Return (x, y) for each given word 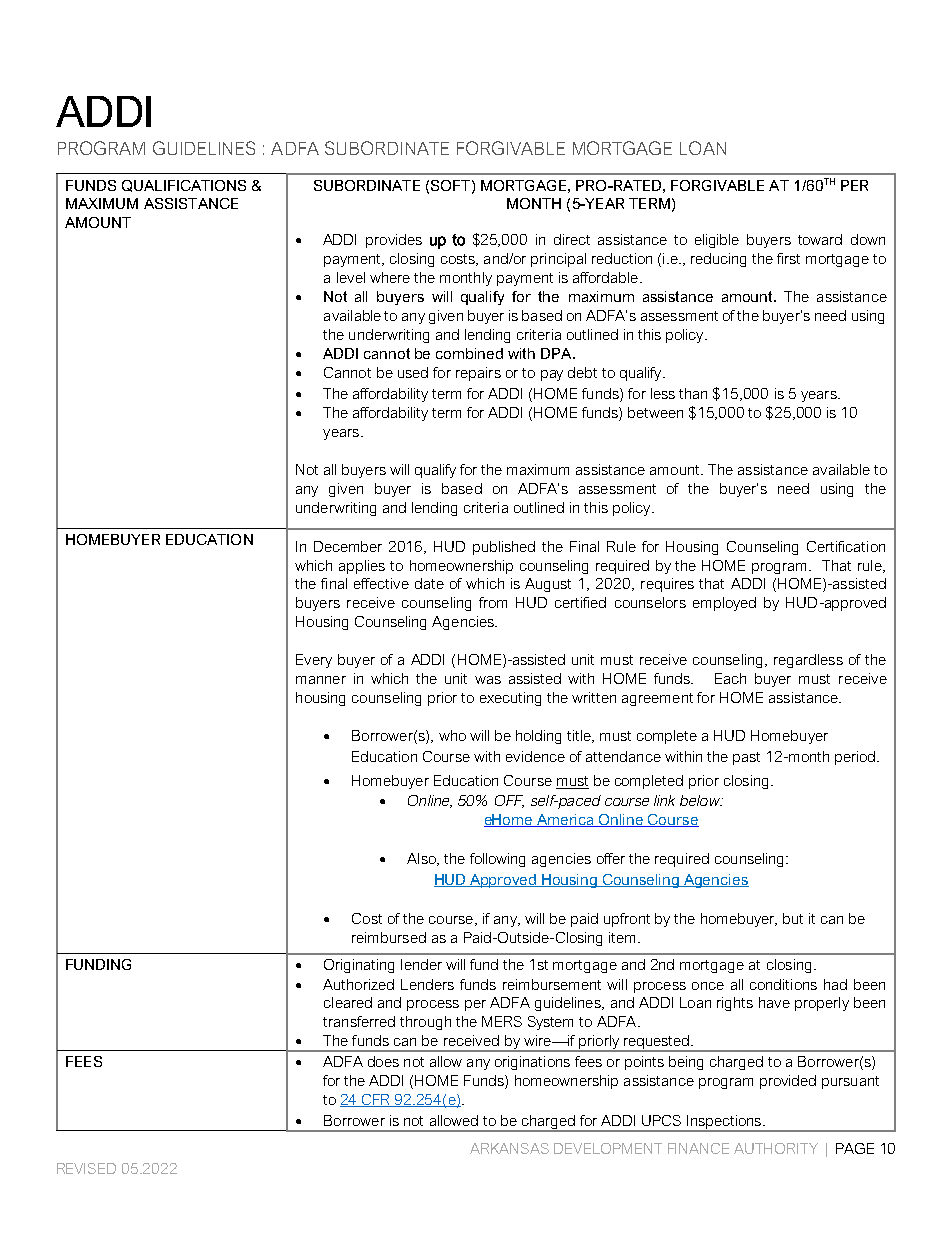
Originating (359, 966)
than (693, 393)
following (497, 860)
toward (820, 239)
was (488, 680)
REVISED (86, 1168)
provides (394, 241)
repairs (478, 374)
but (793, 918)
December (348, 546)
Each (730, 678)
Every (314, 661)
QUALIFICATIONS (184, 186)
